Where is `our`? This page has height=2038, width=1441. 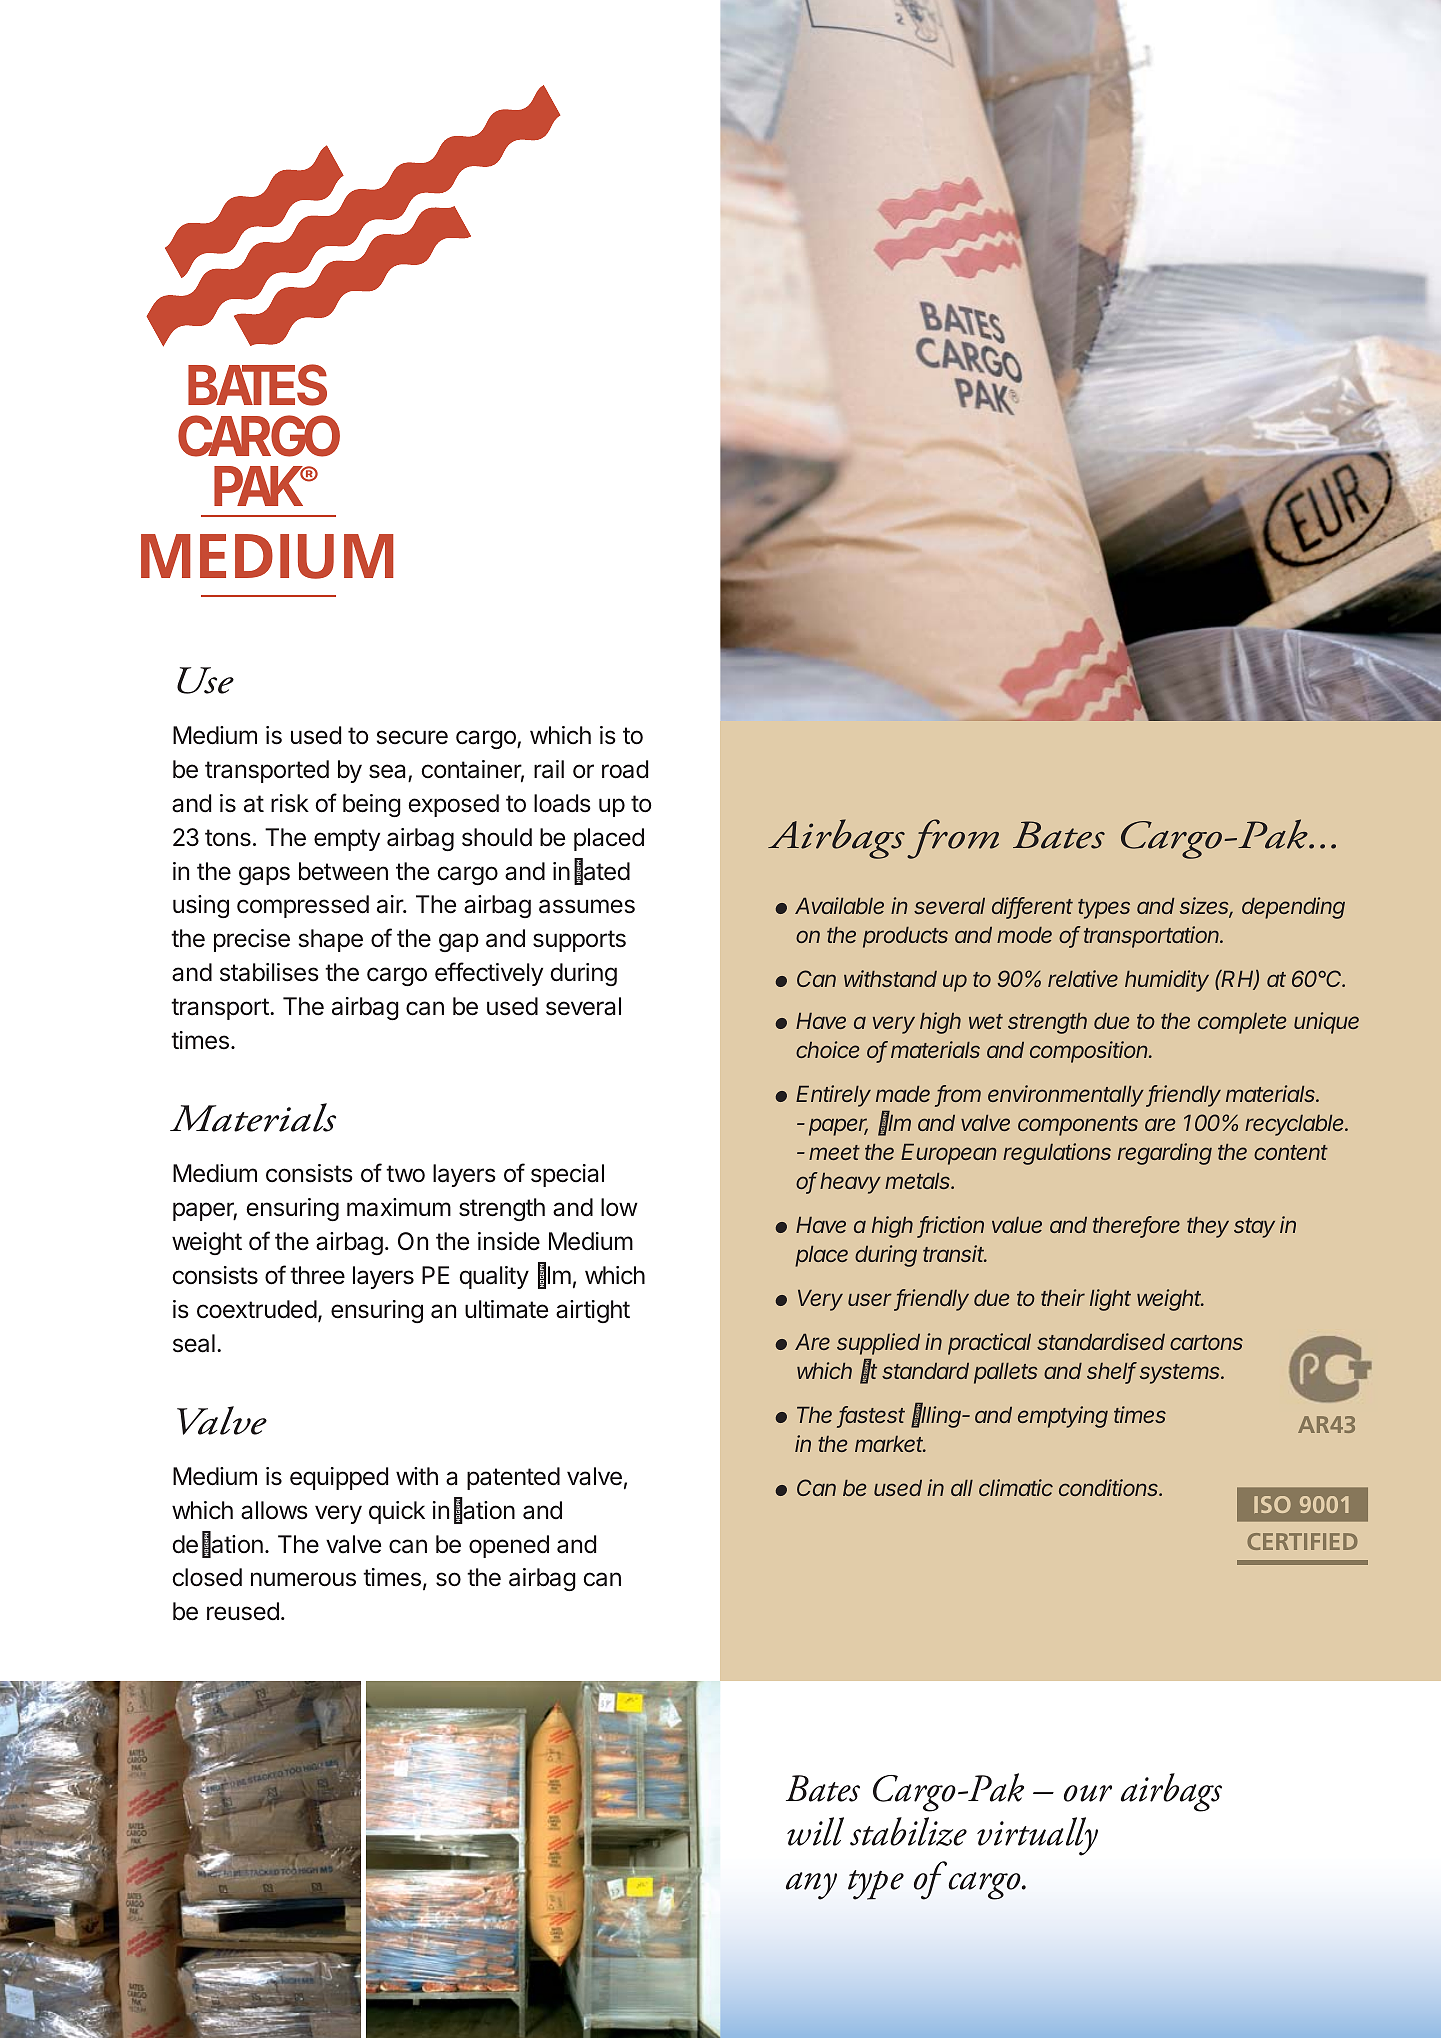 our is located at coordinates (1088, 1793).
